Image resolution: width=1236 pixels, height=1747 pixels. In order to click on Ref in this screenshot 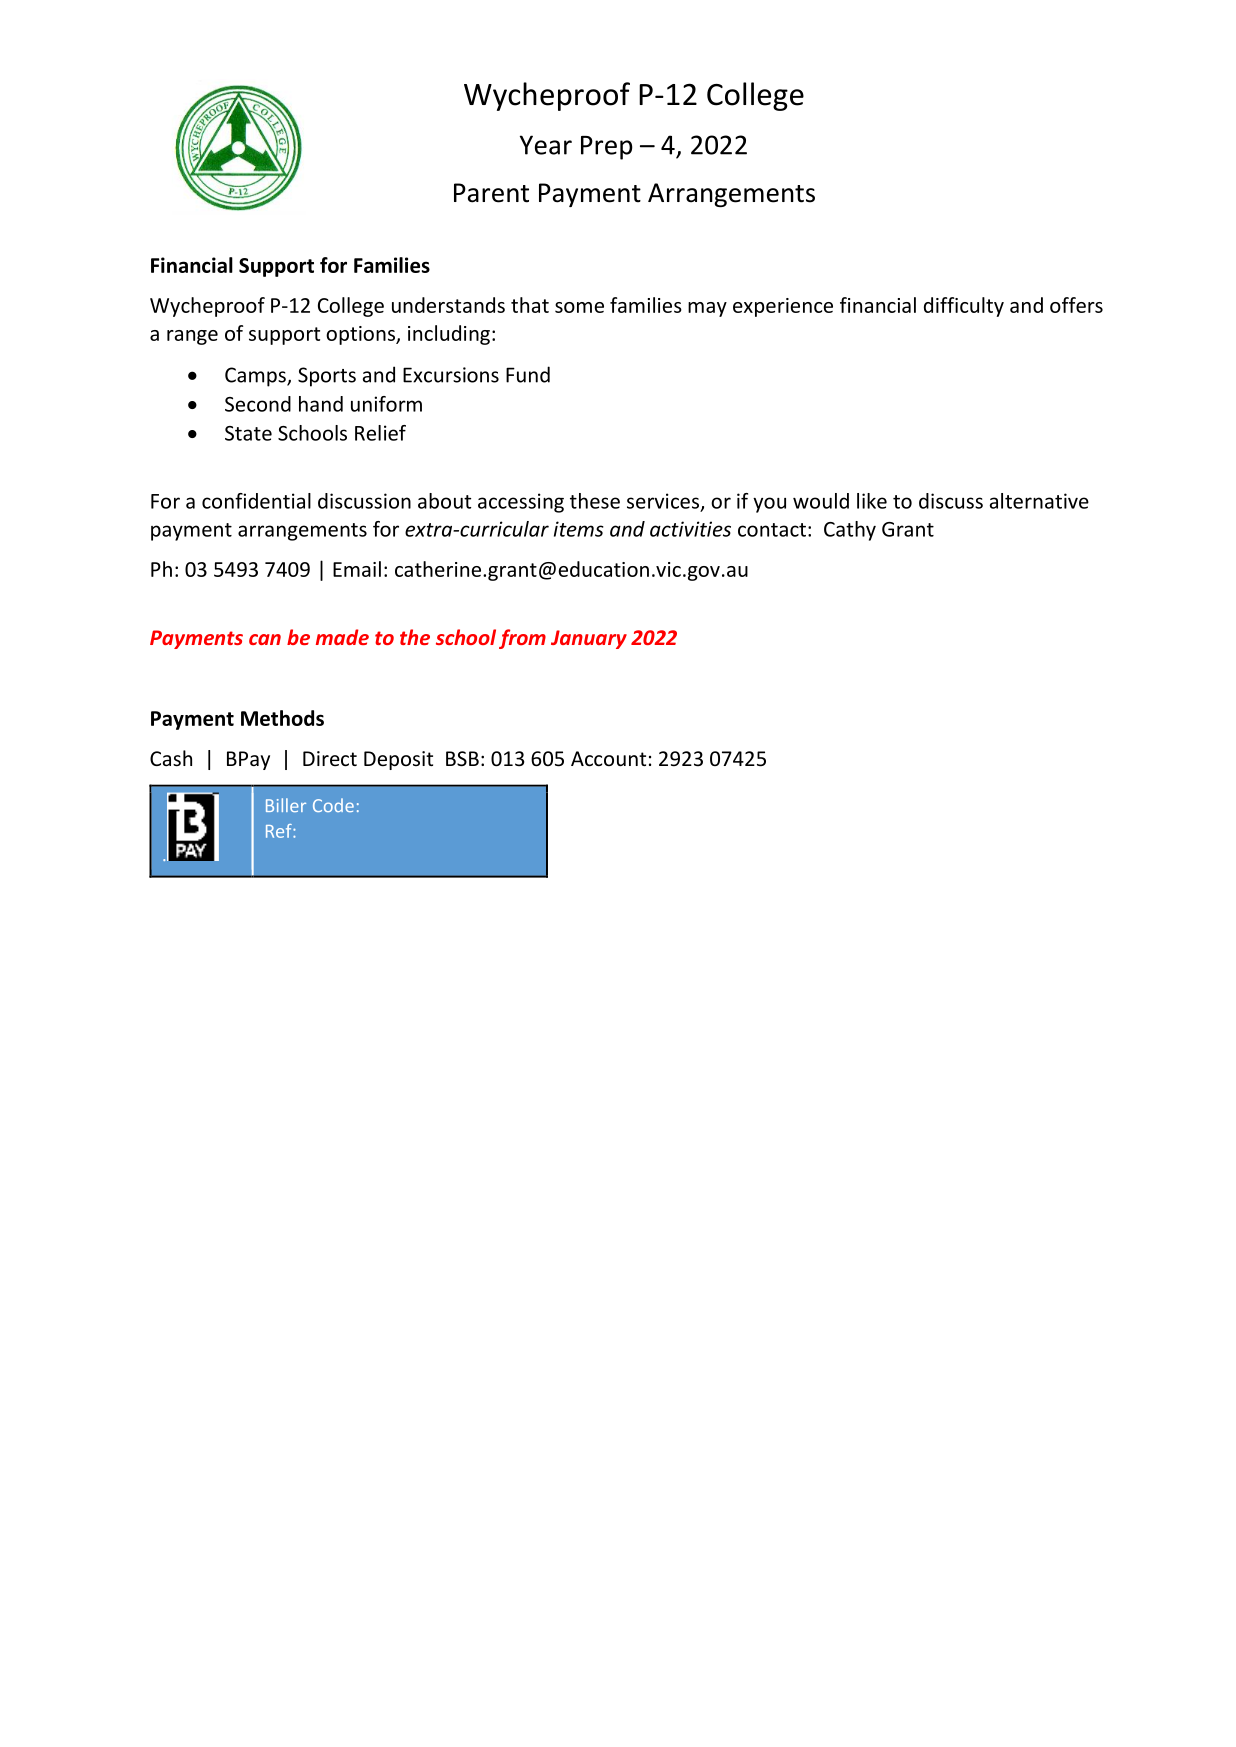, I will do `click(280, 831)`.
